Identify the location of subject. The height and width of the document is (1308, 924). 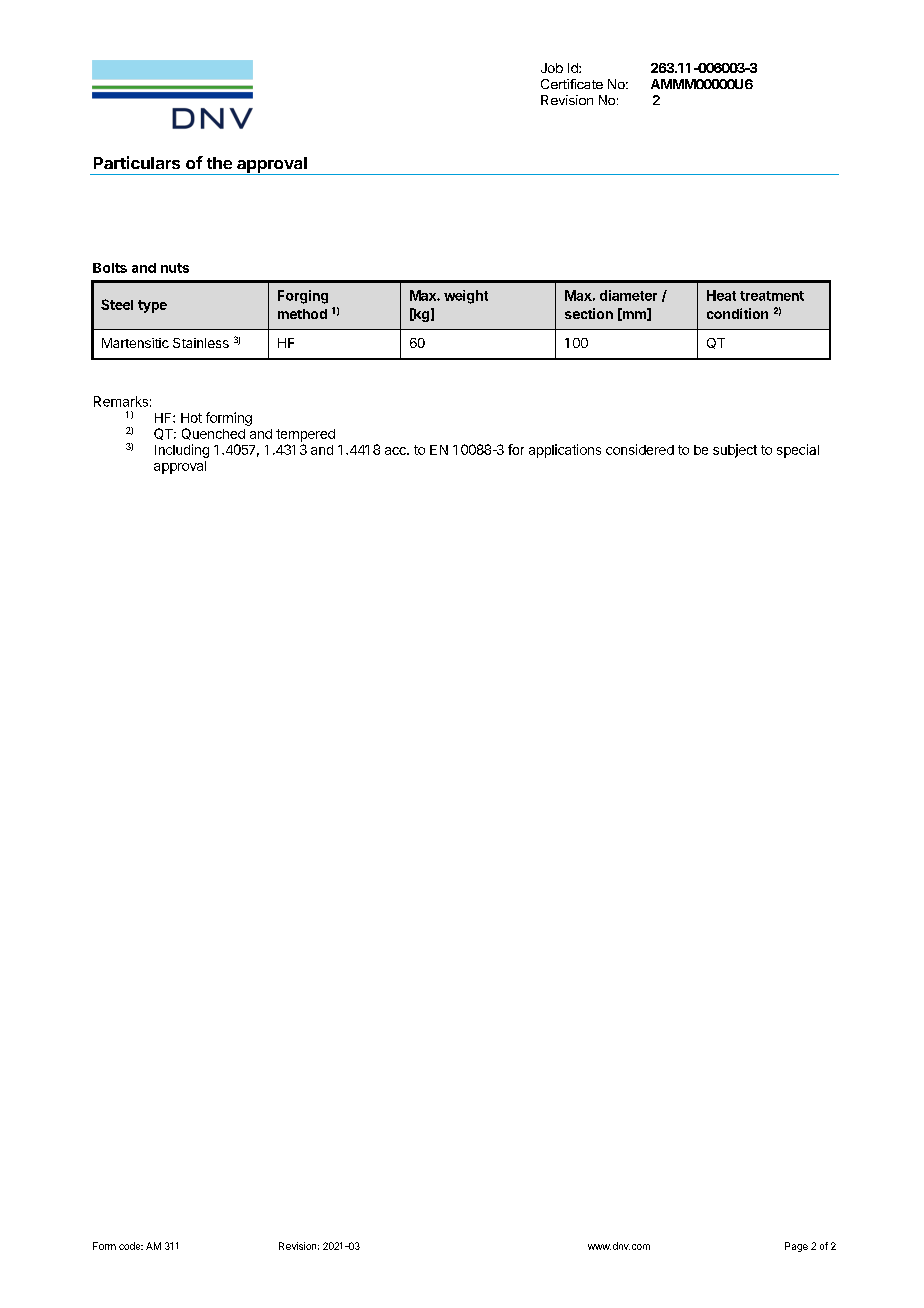
(735, 451).
